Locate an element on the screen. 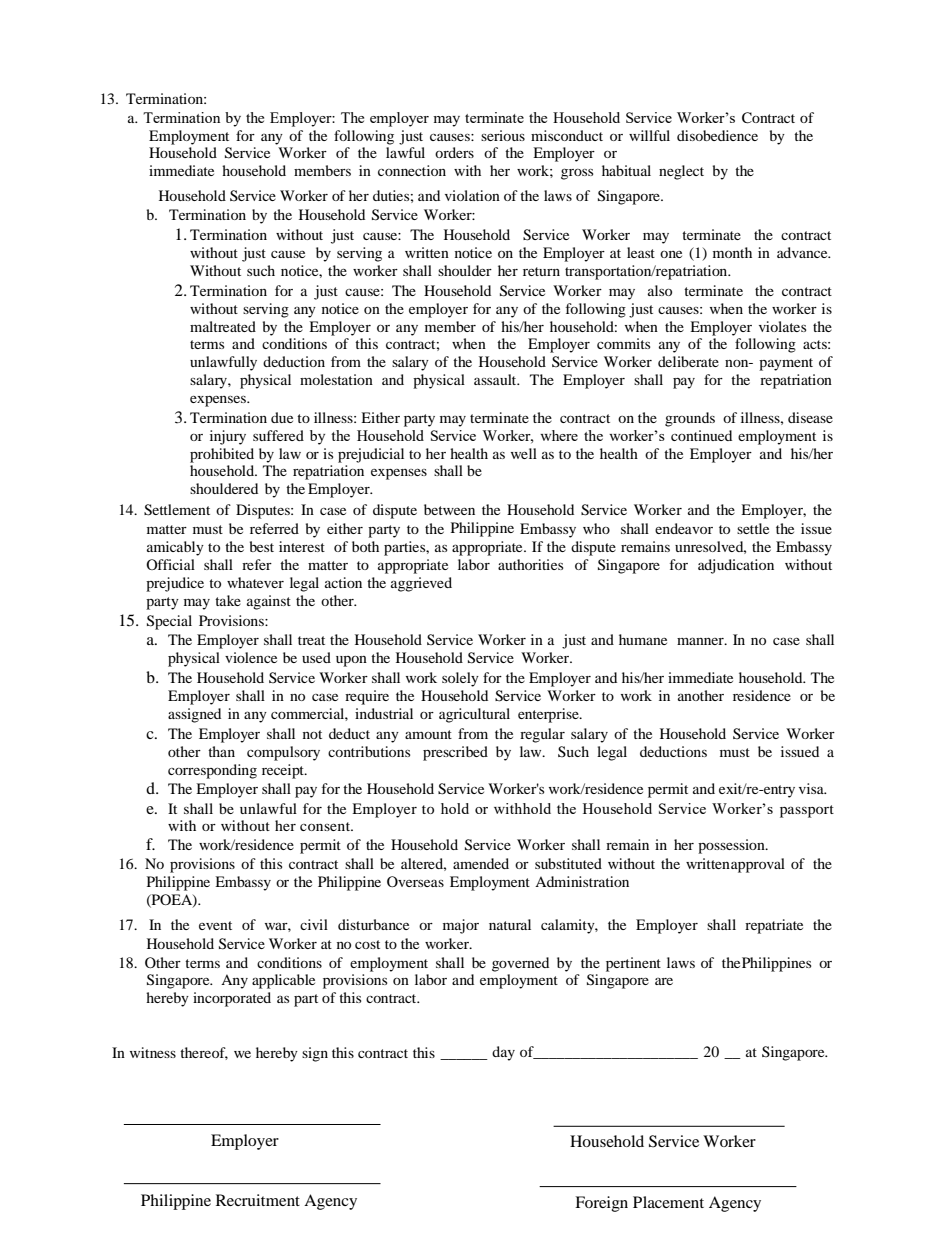 This screenshot has width=952, height=1233. disobedience is located at coordinates (717, 135).
